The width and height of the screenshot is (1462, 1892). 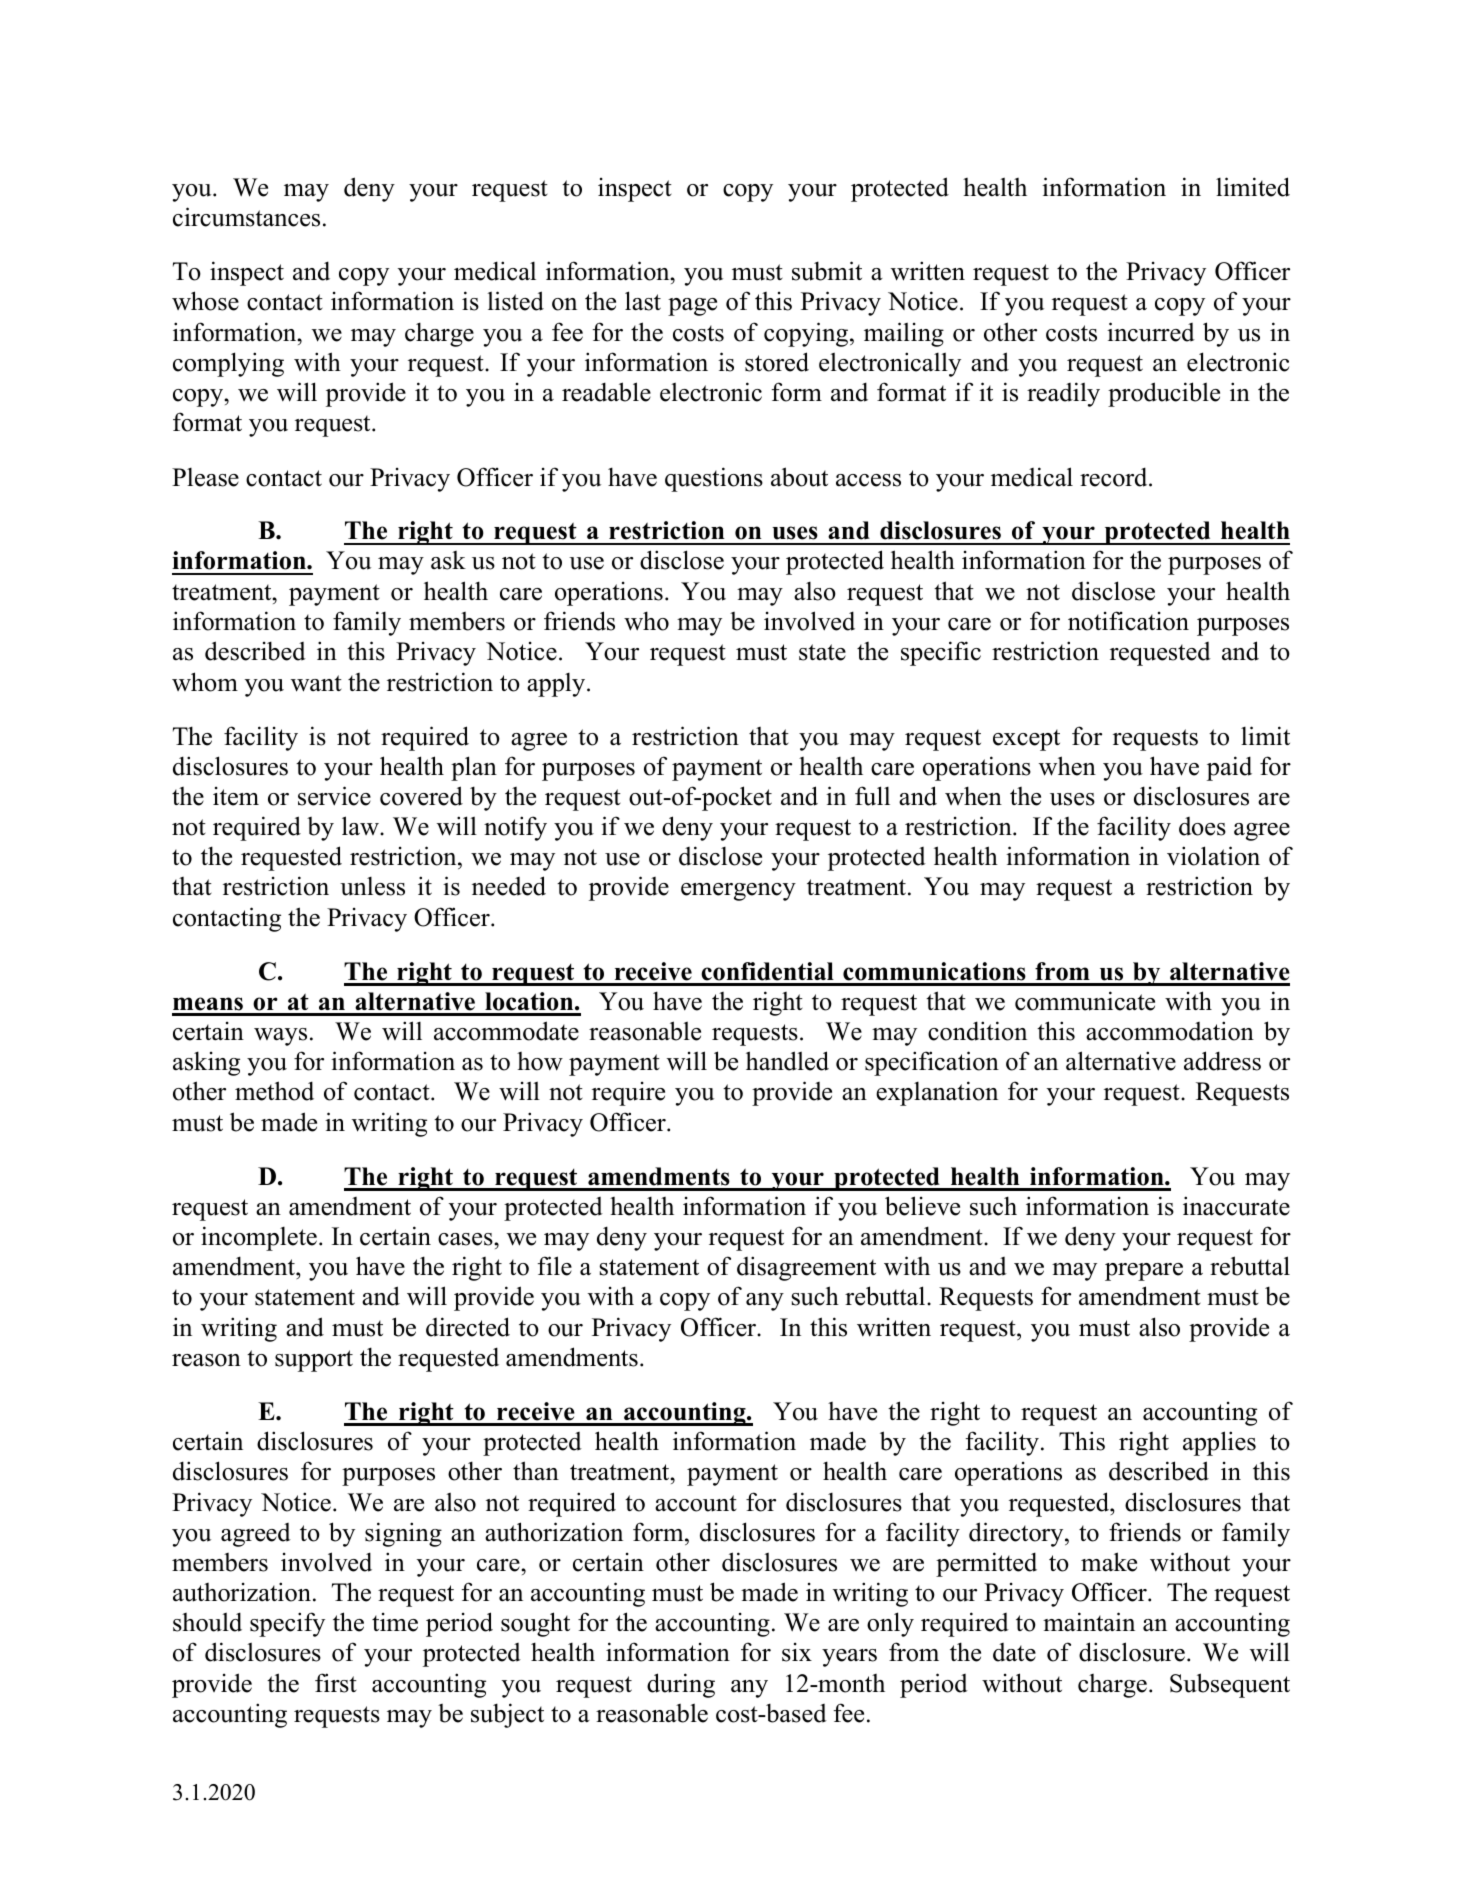 I want to click on incurred, so click(x=1151, y=332).
